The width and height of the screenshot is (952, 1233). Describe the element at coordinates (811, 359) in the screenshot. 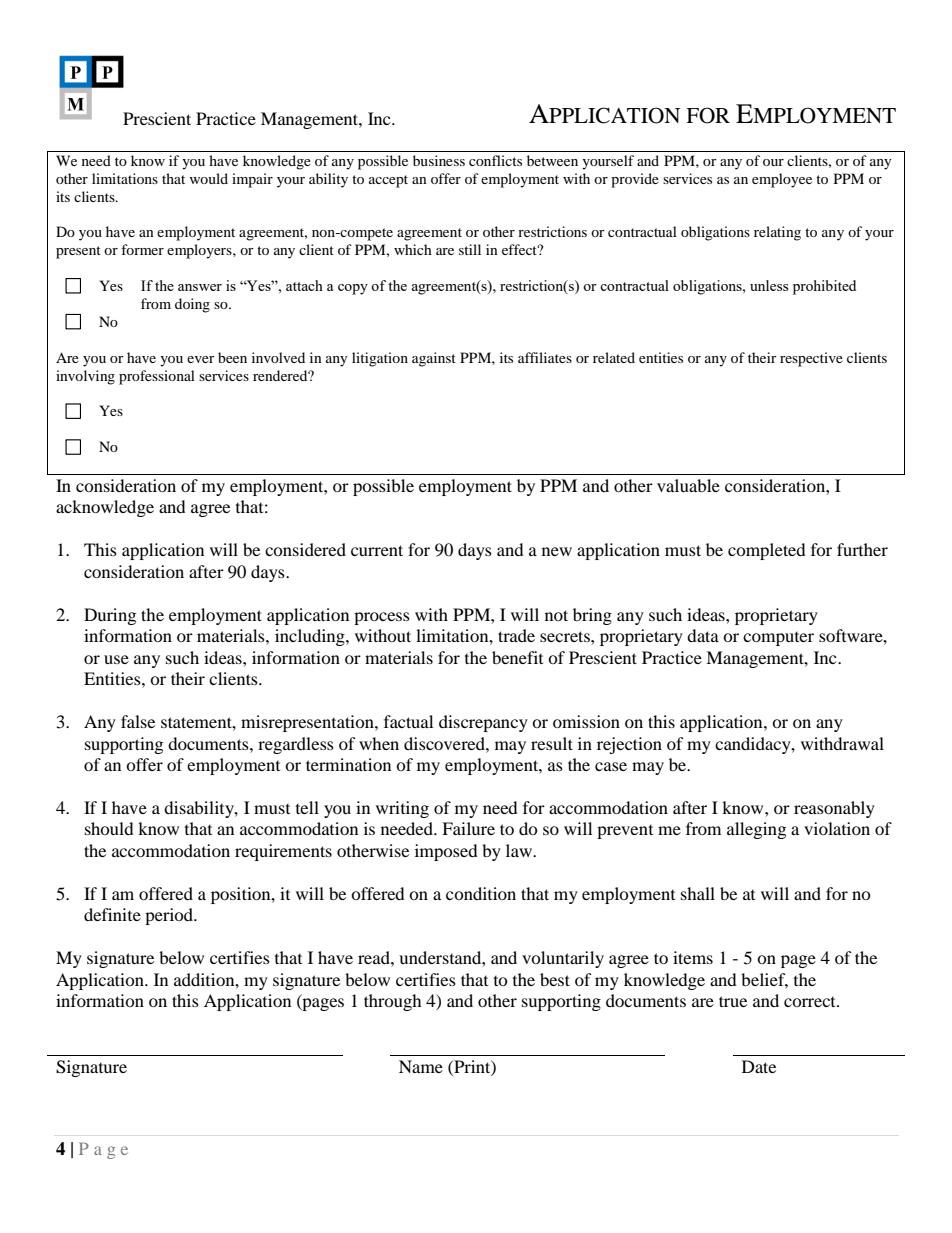

I see `respective` at that location.
